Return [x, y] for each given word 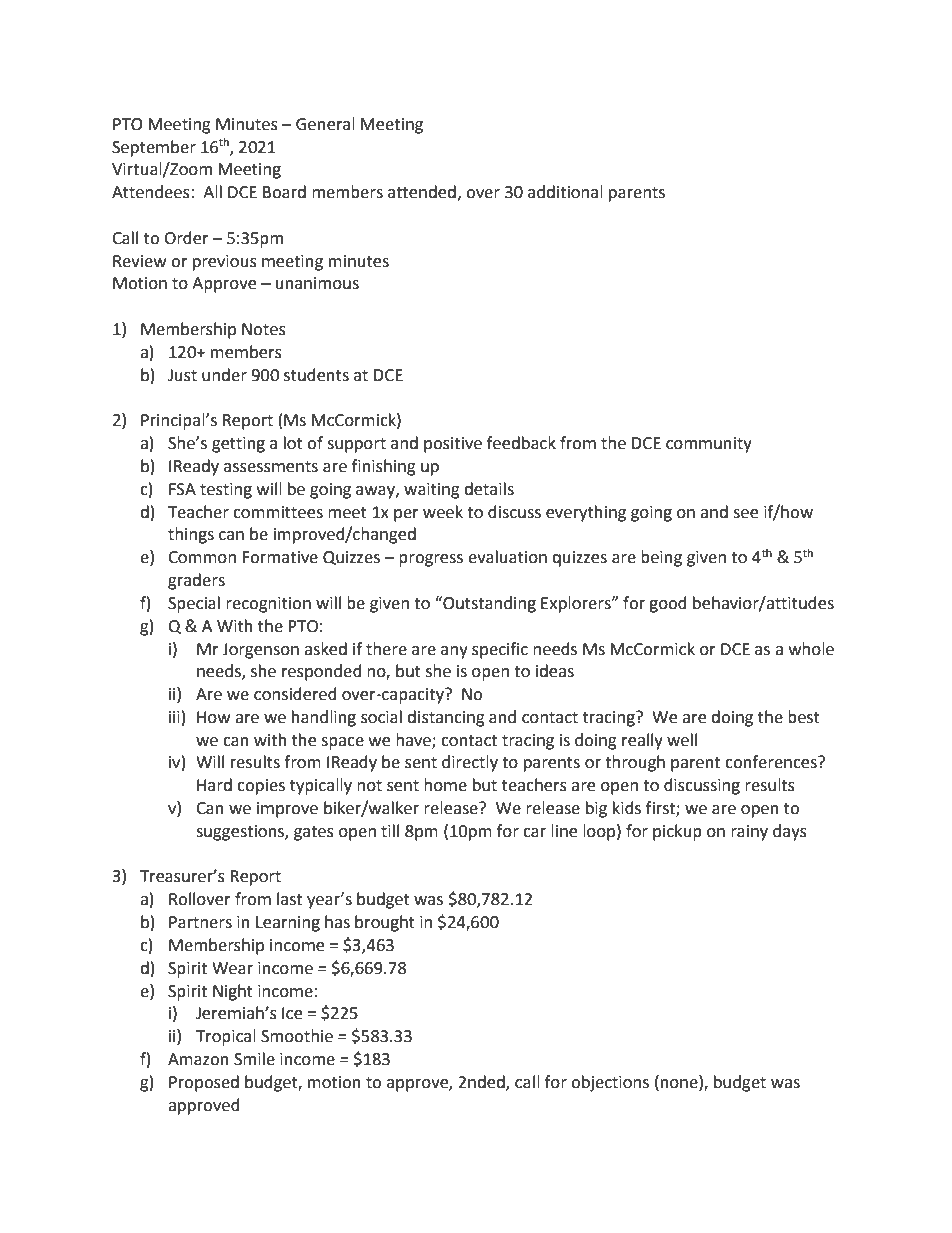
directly [470, 763]
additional [565, 192]
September [154, 148]
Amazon [198, 1059]
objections [610, 1083]
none [680, 1082]
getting [238, 445]
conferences [772, 762]
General [325, 124]
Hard [214, 785]
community [709, 445]
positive [453, 445]
